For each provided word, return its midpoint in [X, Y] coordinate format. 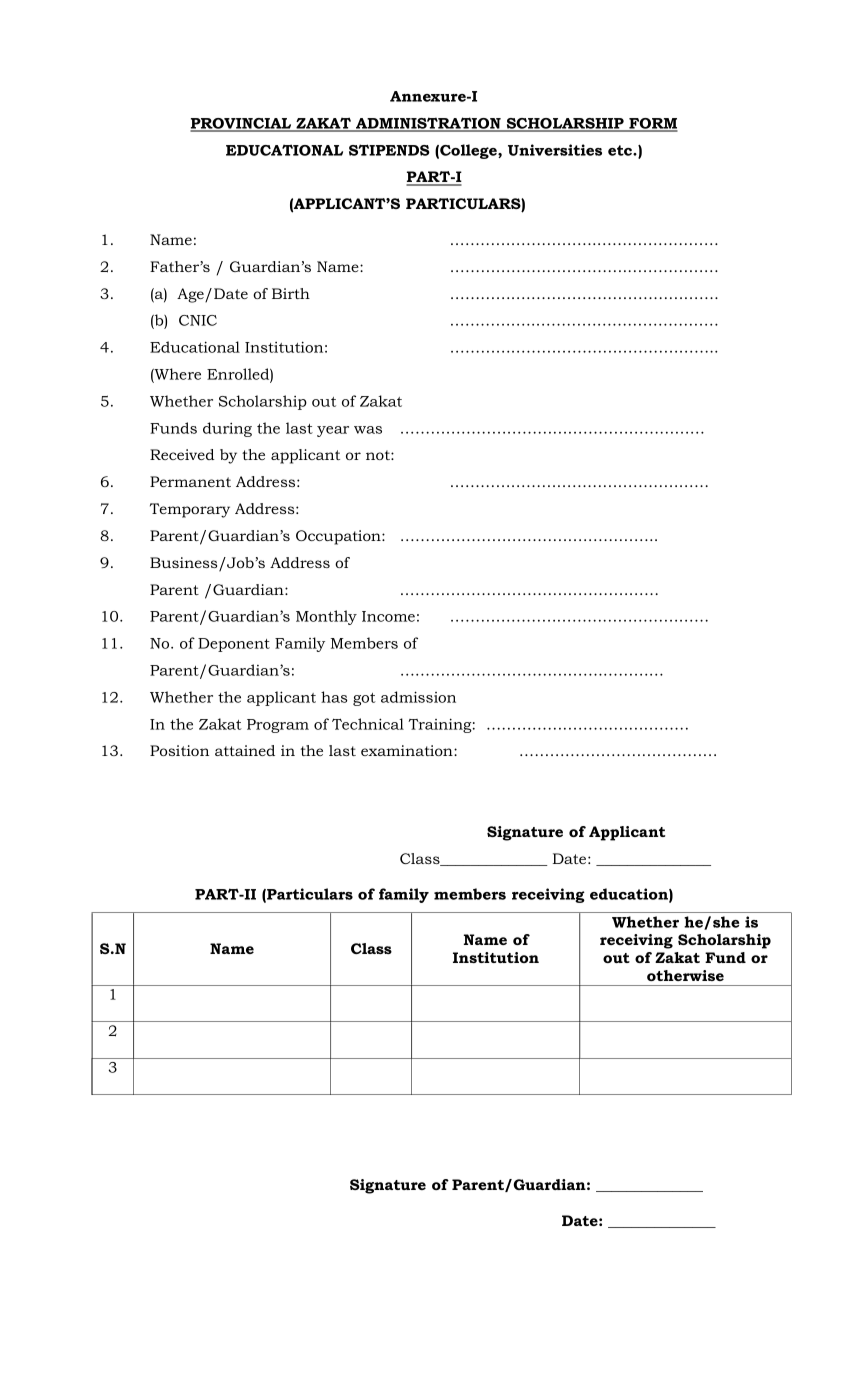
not [379, 455]
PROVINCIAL [242, 124]
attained [245, 750]
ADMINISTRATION [428, 124]
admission [418, 697]
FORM [652, 124]
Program [278, 726]
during [227, 429]
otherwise [685, 975]
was [368, 430]
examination [408, 750]
